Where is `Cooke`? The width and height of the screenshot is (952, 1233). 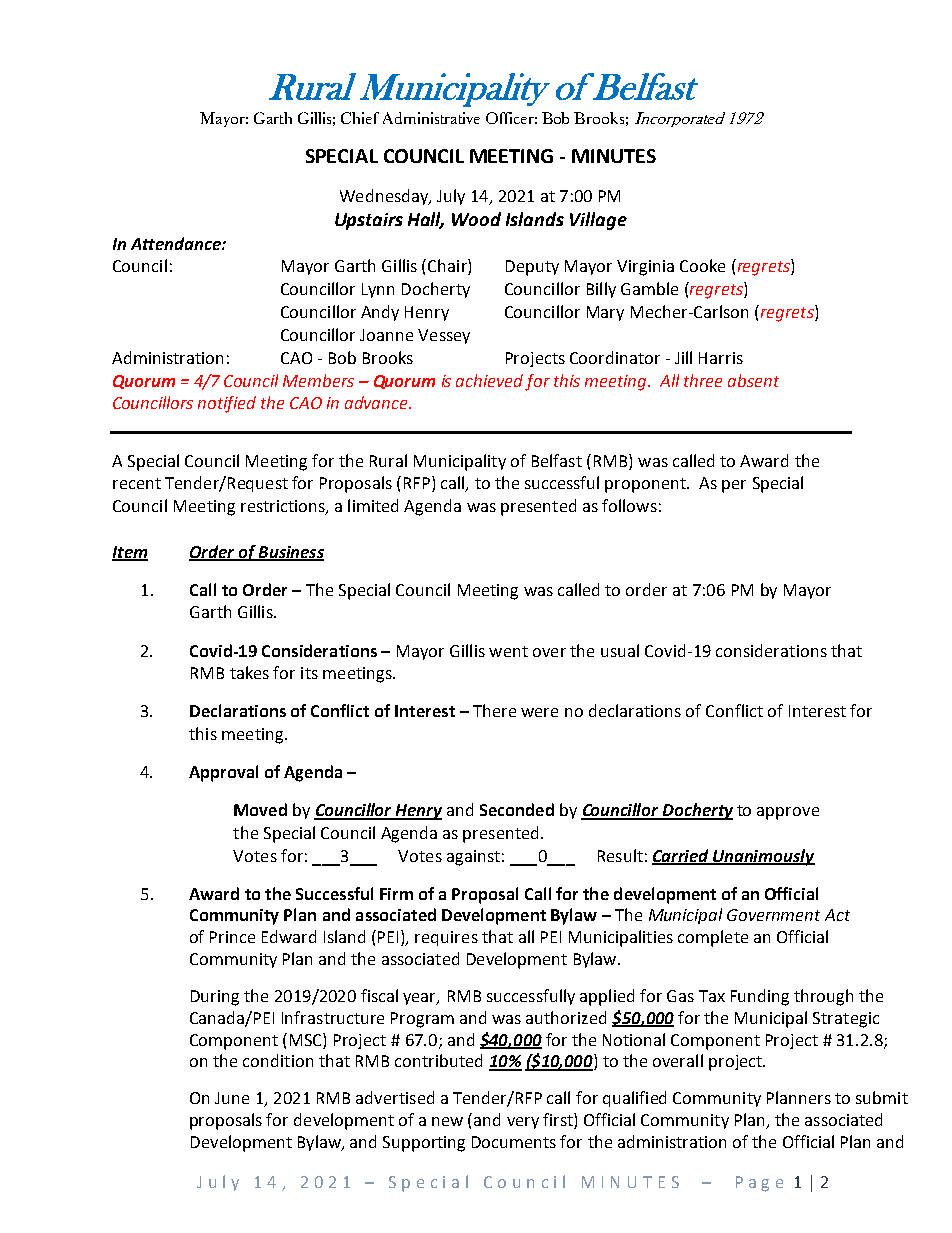 Cooke is located at coordinates (702, 265).
